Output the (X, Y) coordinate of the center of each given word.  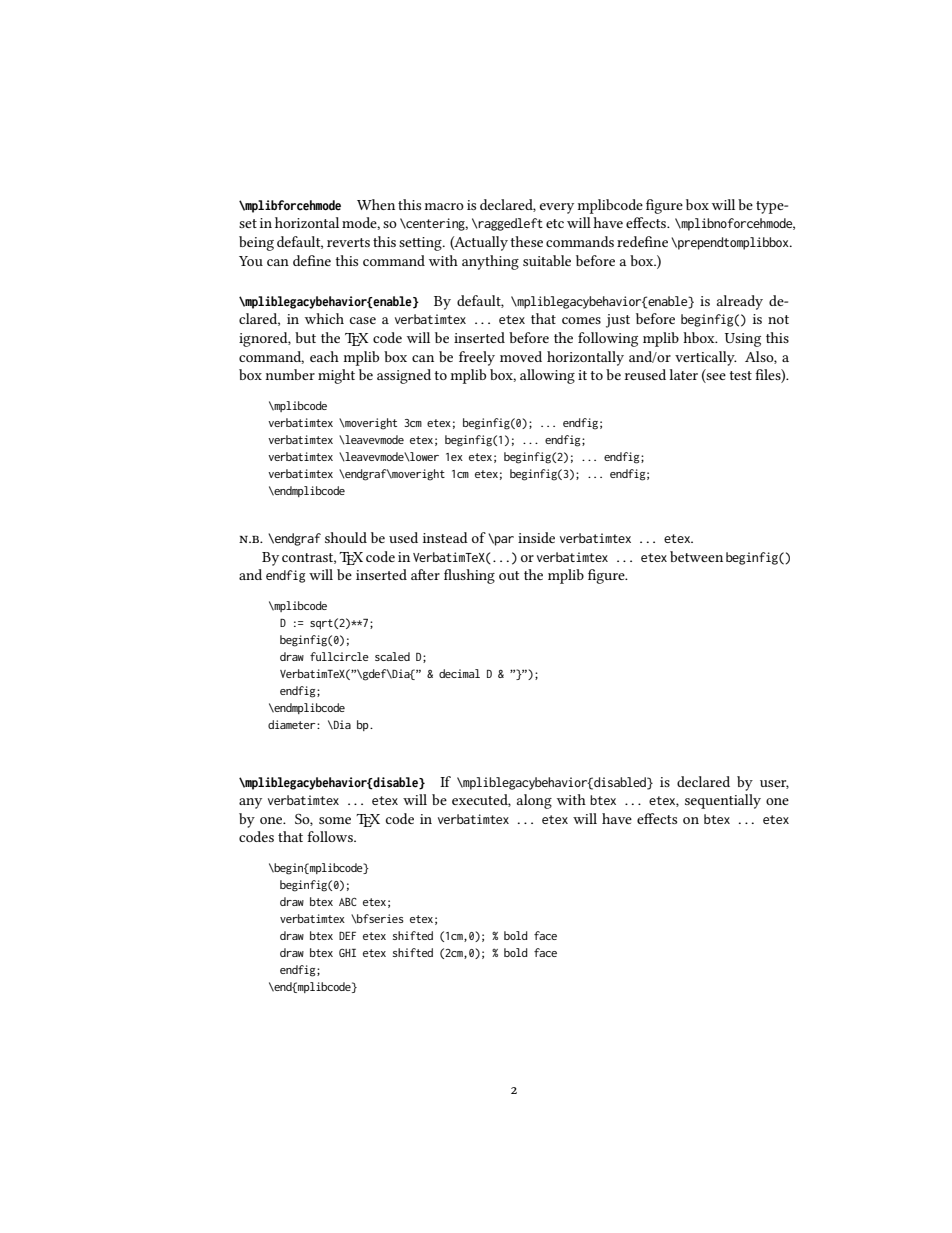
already (740, 302)
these (526, 241)
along (534, 801)
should (346, 537)
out (509, 575)
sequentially (723, 801)
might (336, 376)
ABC (348, 901)
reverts (348, 242)
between (696, 556)
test (740, 375)
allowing (547, 376)
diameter (293, 724)
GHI (347, 952)
